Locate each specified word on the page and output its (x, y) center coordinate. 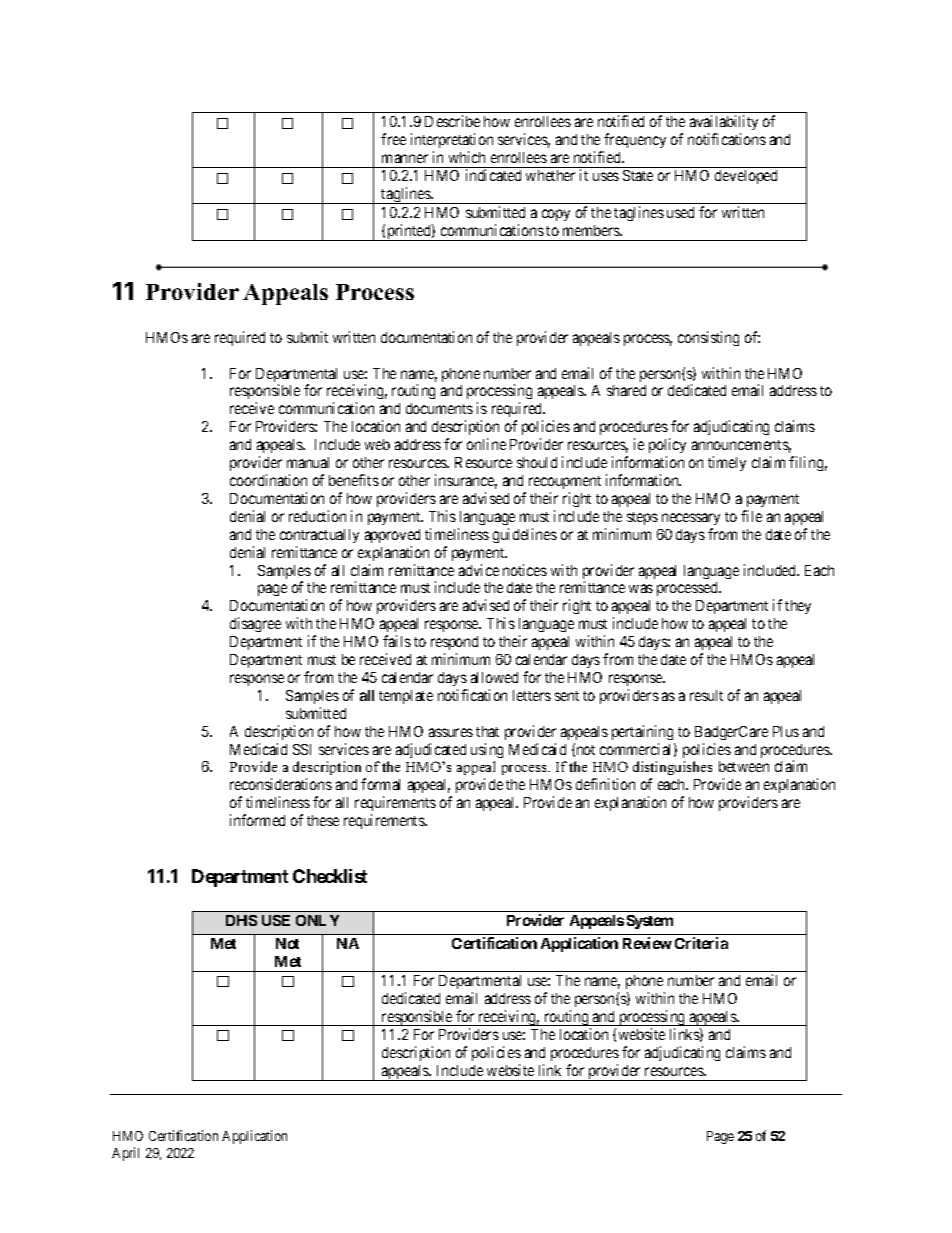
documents (439, 408)
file (751, 516)
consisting (708, 338)
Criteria (701, 943)
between (744, 766)
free (393, 139)
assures (451, 732)
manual (308, 462)
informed (257, 820)
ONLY (317, 920)
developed (746, 177)
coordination (268, 480)
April (125, 1154)
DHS (241, 920)
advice (479, 570)
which (467, 157)
